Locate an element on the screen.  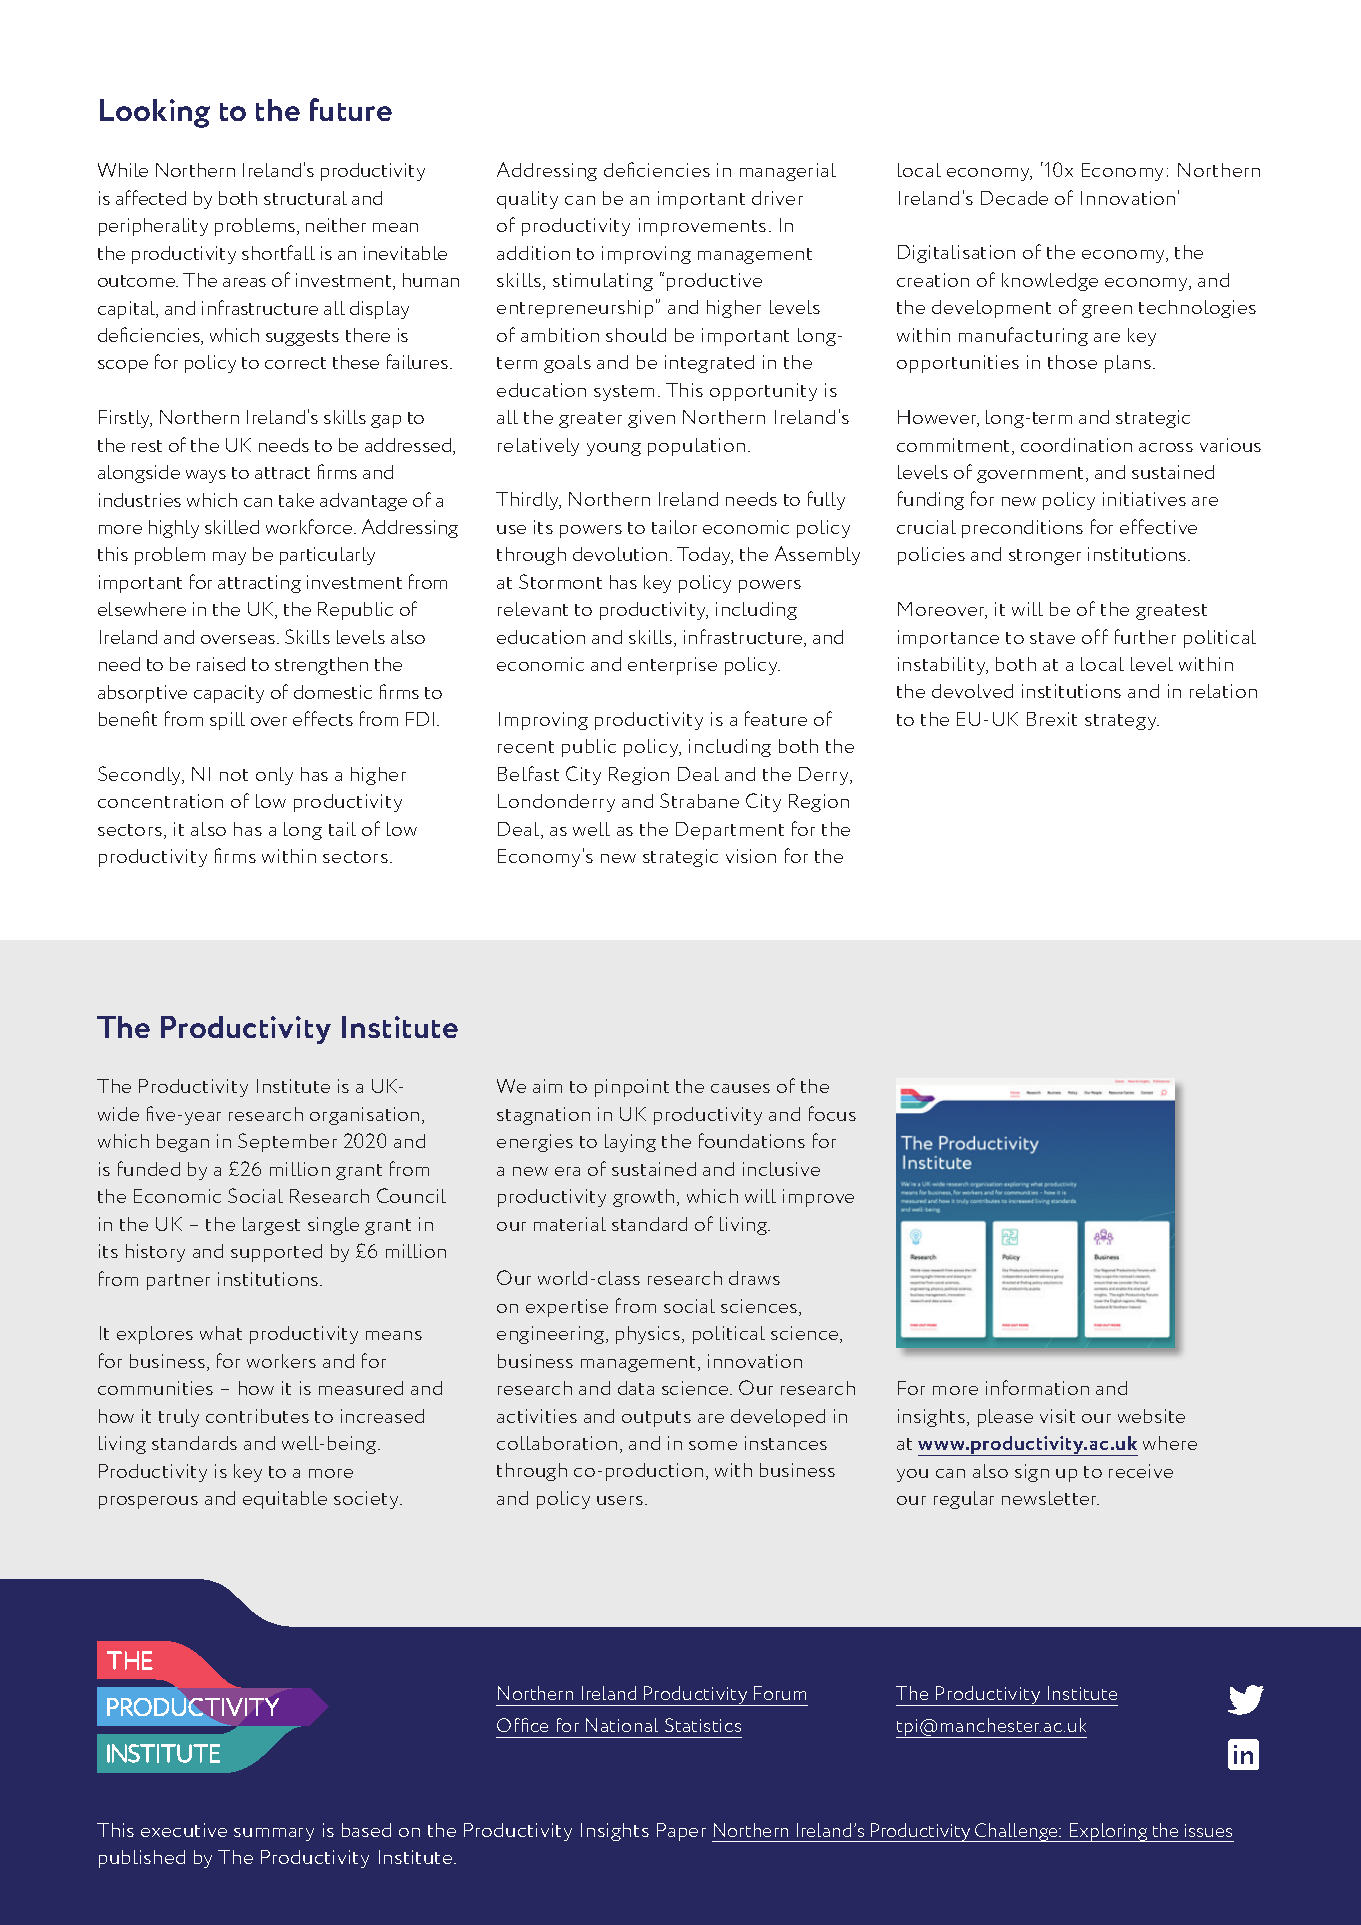
summary is located at coordinates (274, 1834).
